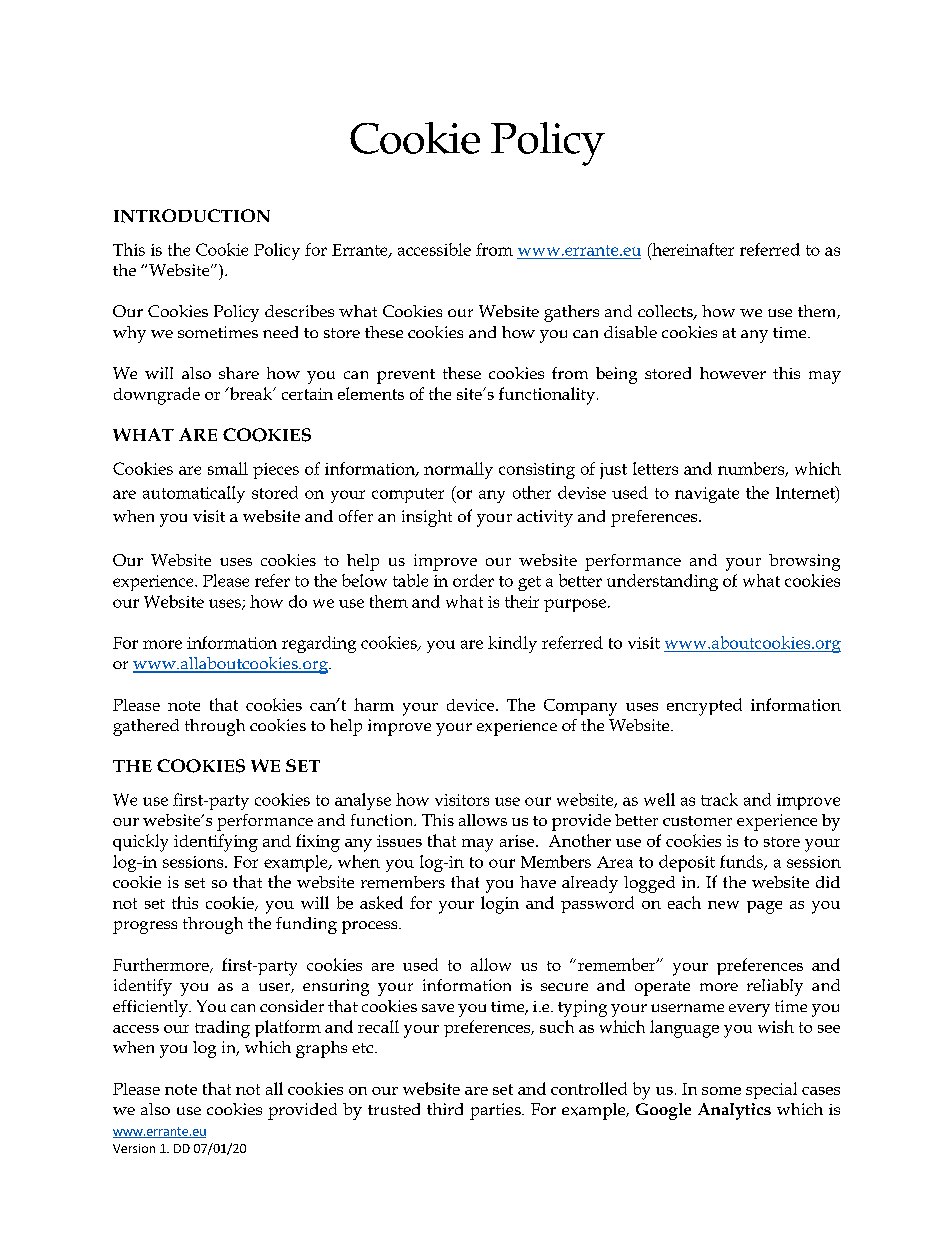 This screenshot has width=952, height=1233. Describe the element at coordinates (692, 249) in the screenshot. I see `hereinafter` at that location.
